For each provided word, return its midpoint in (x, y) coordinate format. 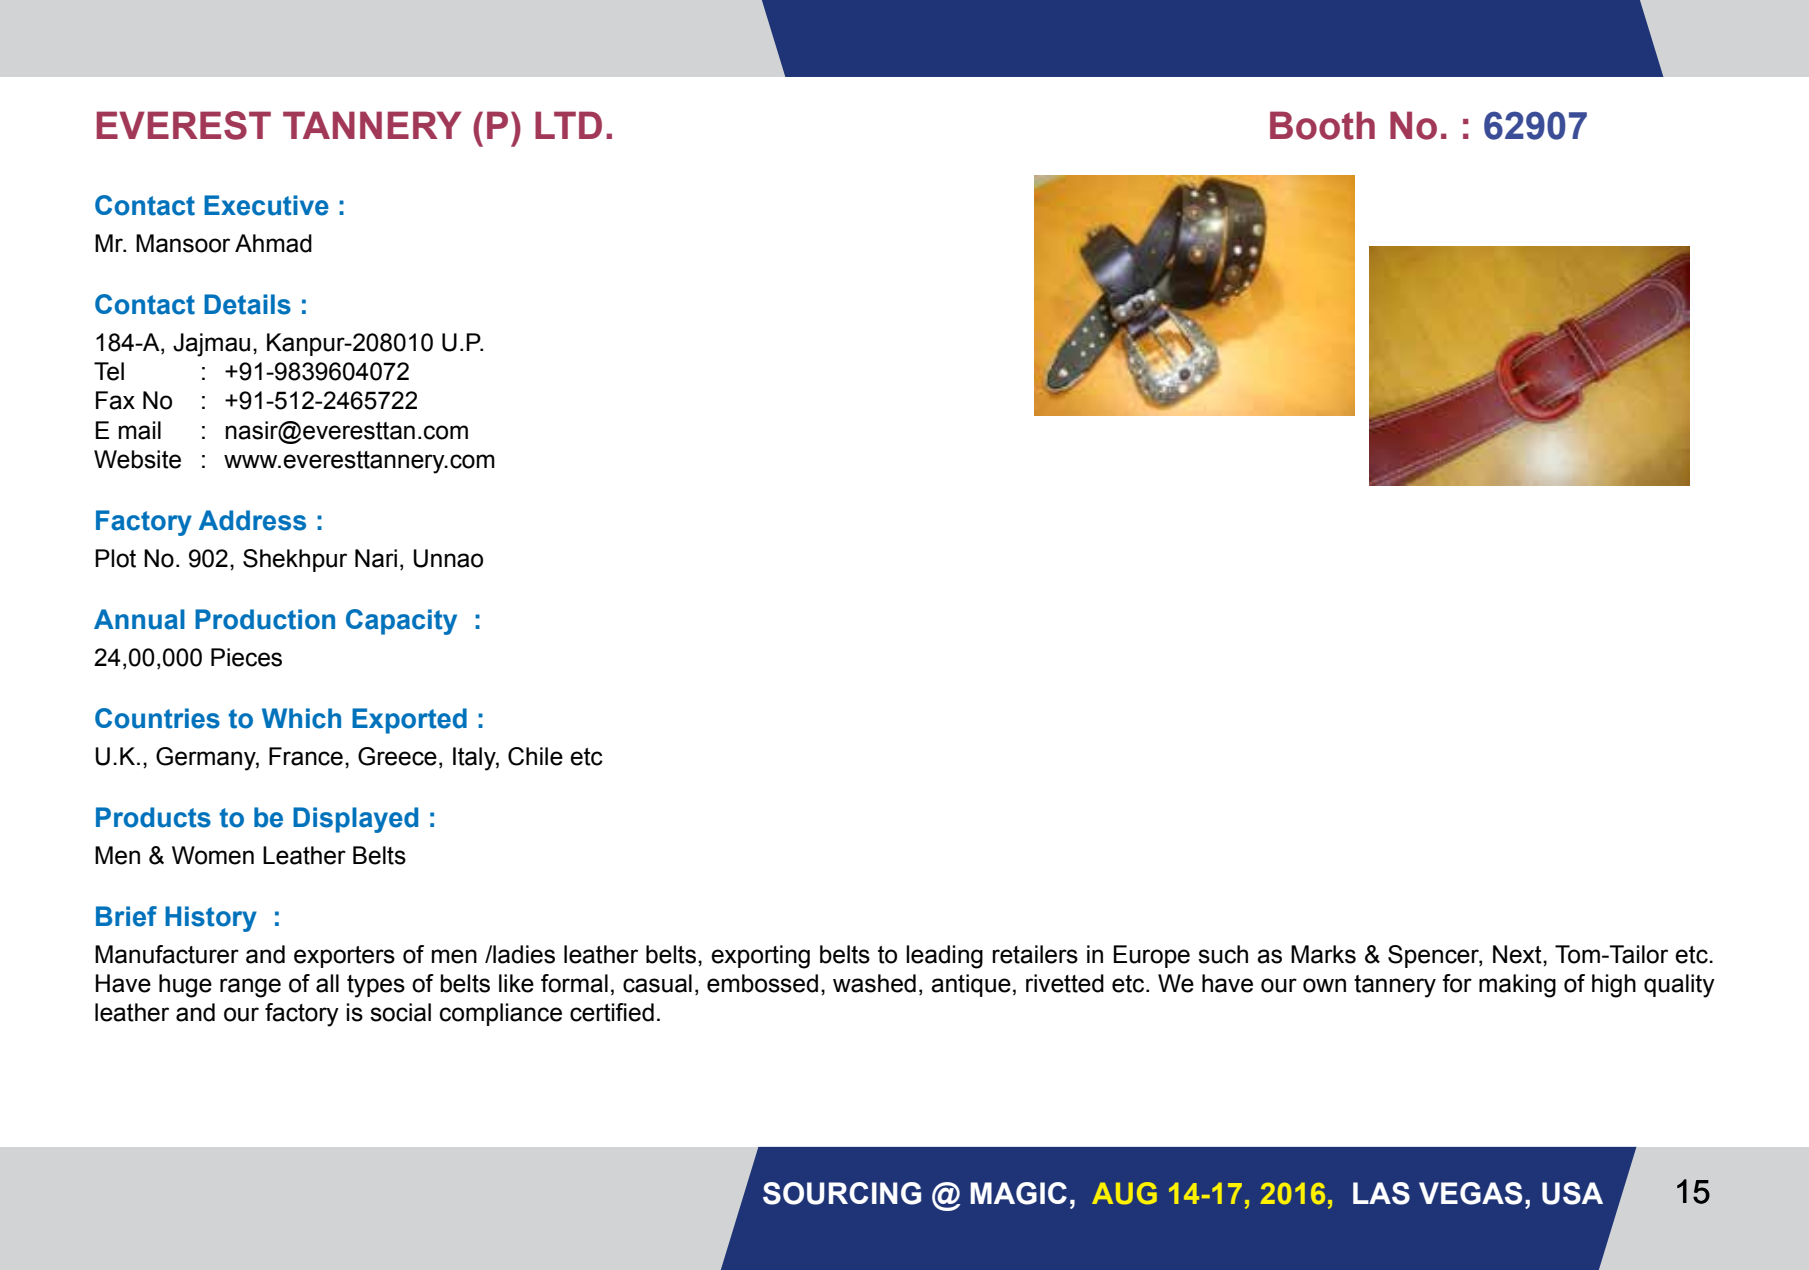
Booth (1322, 125)
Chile (535, 756)
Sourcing (842, 1193)
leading (944, 957)
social (400, 1012)
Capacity (401, 622)
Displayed (355, 820)
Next (1518, 954)
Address (252, 520)
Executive (266, 205)
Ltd (568, 125)
